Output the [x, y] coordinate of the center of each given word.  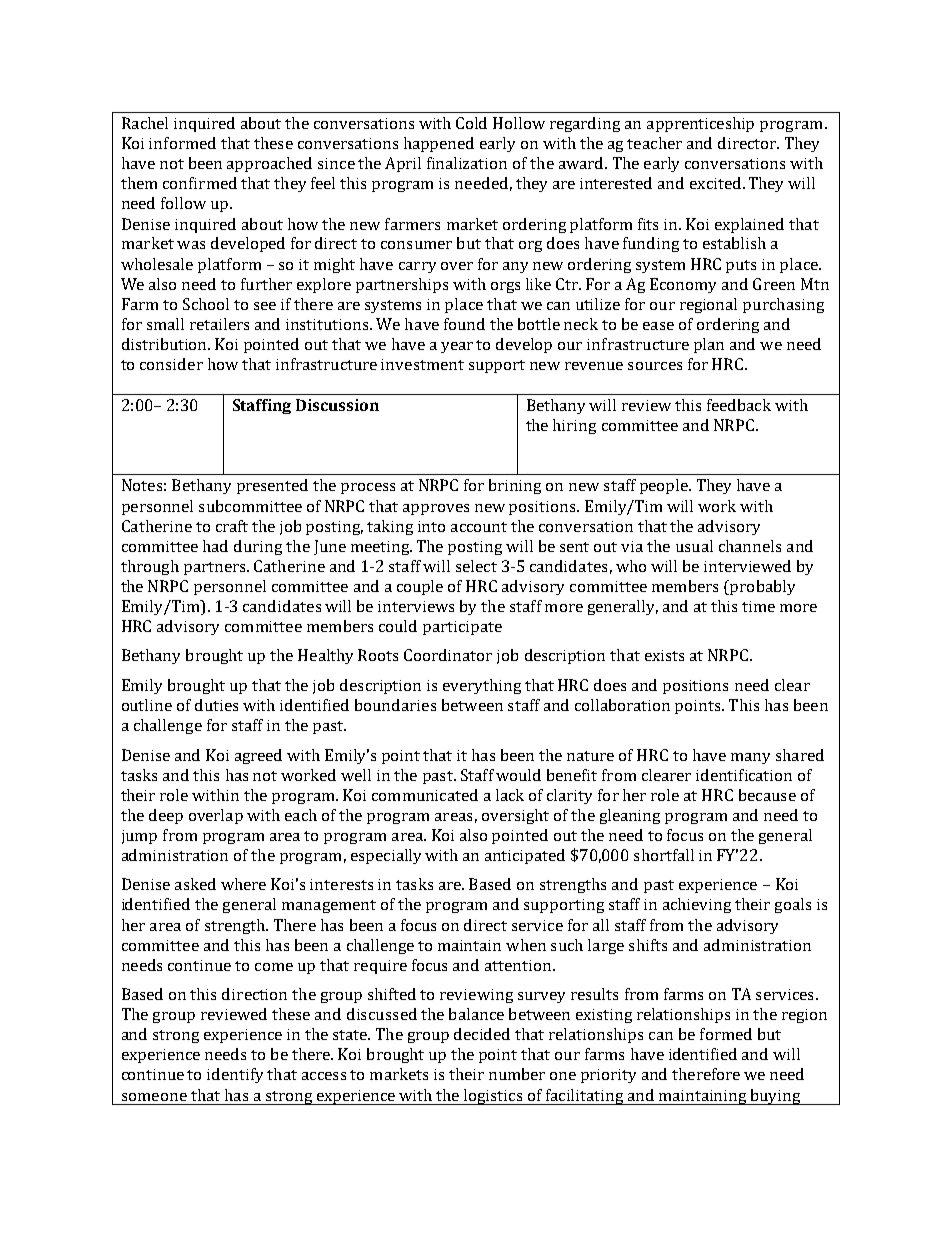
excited [715, 183]
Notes [142, 485]
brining [515, 486]
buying [775, 1097]
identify [235, 1075]
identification [744, 775]
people [665, 486]
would [518, 775]
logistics [493, 1097]
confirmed [200, 183]
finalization [467, 163]
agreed [258, 756]
